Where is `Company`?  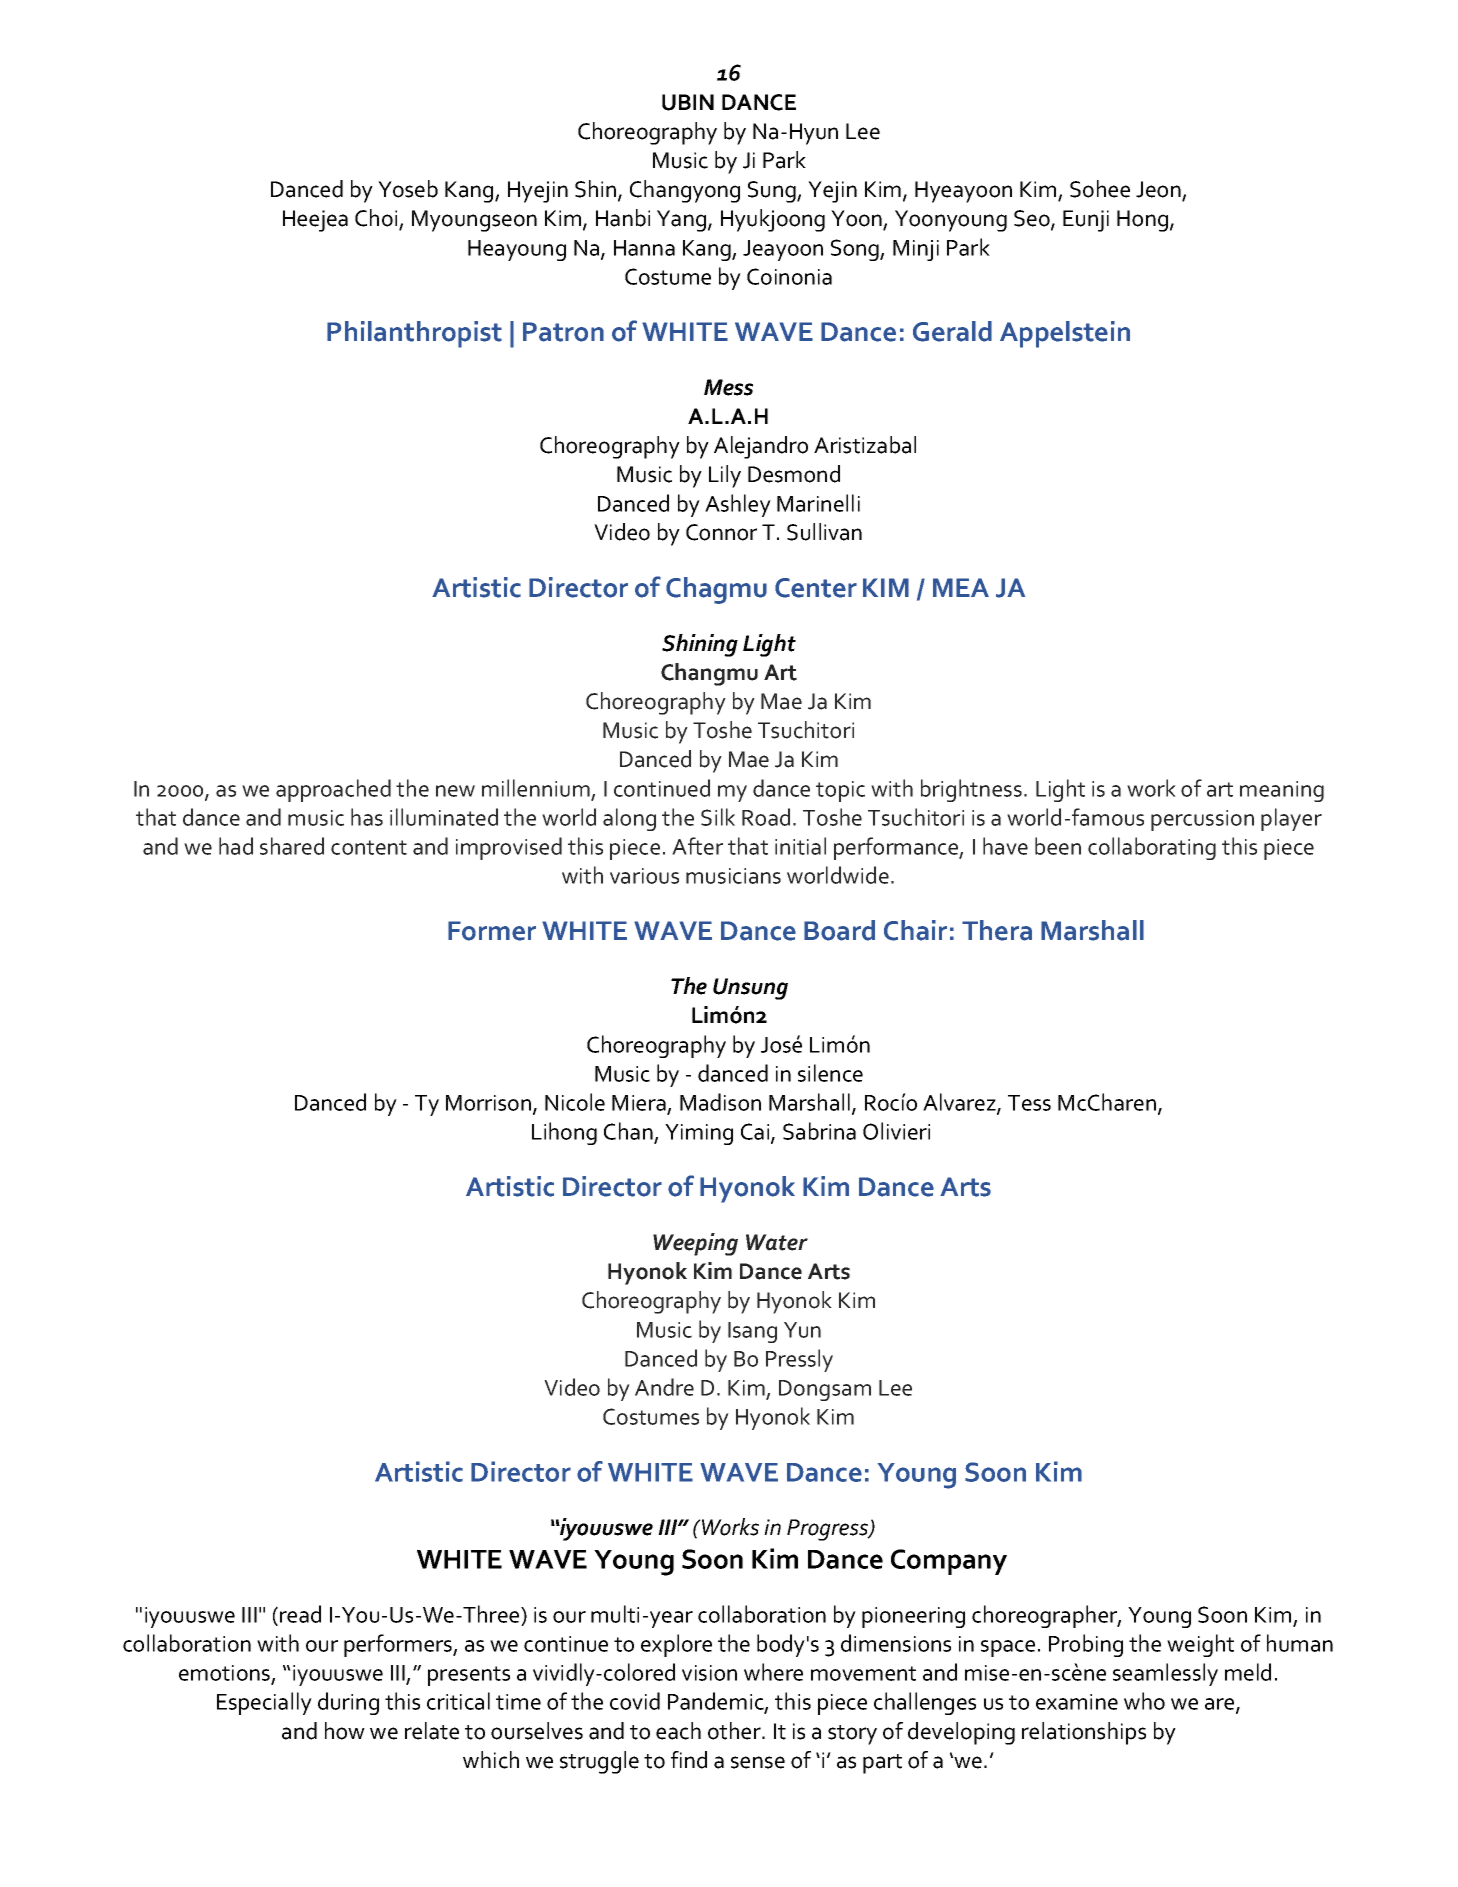 Company is located at coordinates (949, 1562).
